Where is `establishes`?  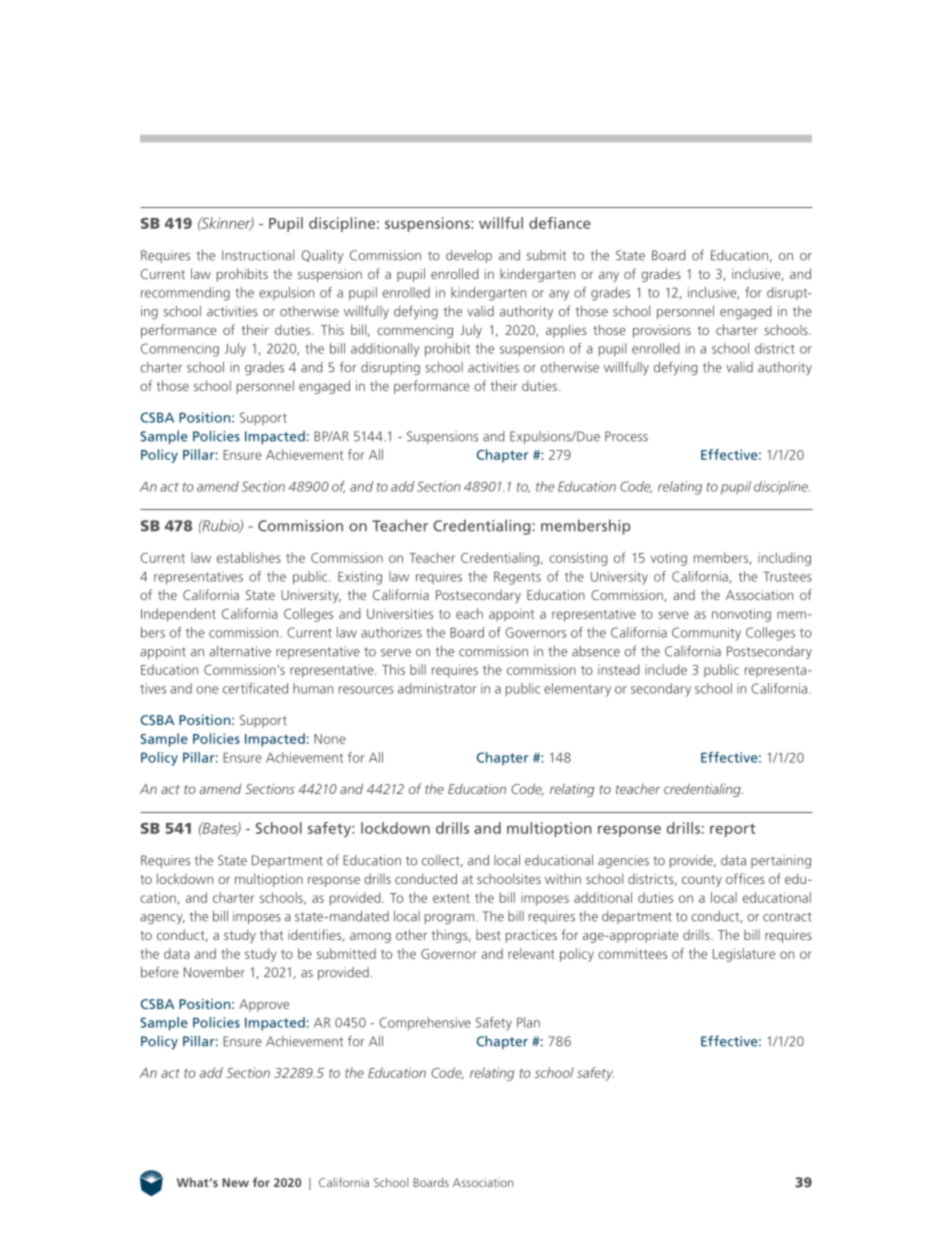
establishes is located at coordinates (249, 557).
